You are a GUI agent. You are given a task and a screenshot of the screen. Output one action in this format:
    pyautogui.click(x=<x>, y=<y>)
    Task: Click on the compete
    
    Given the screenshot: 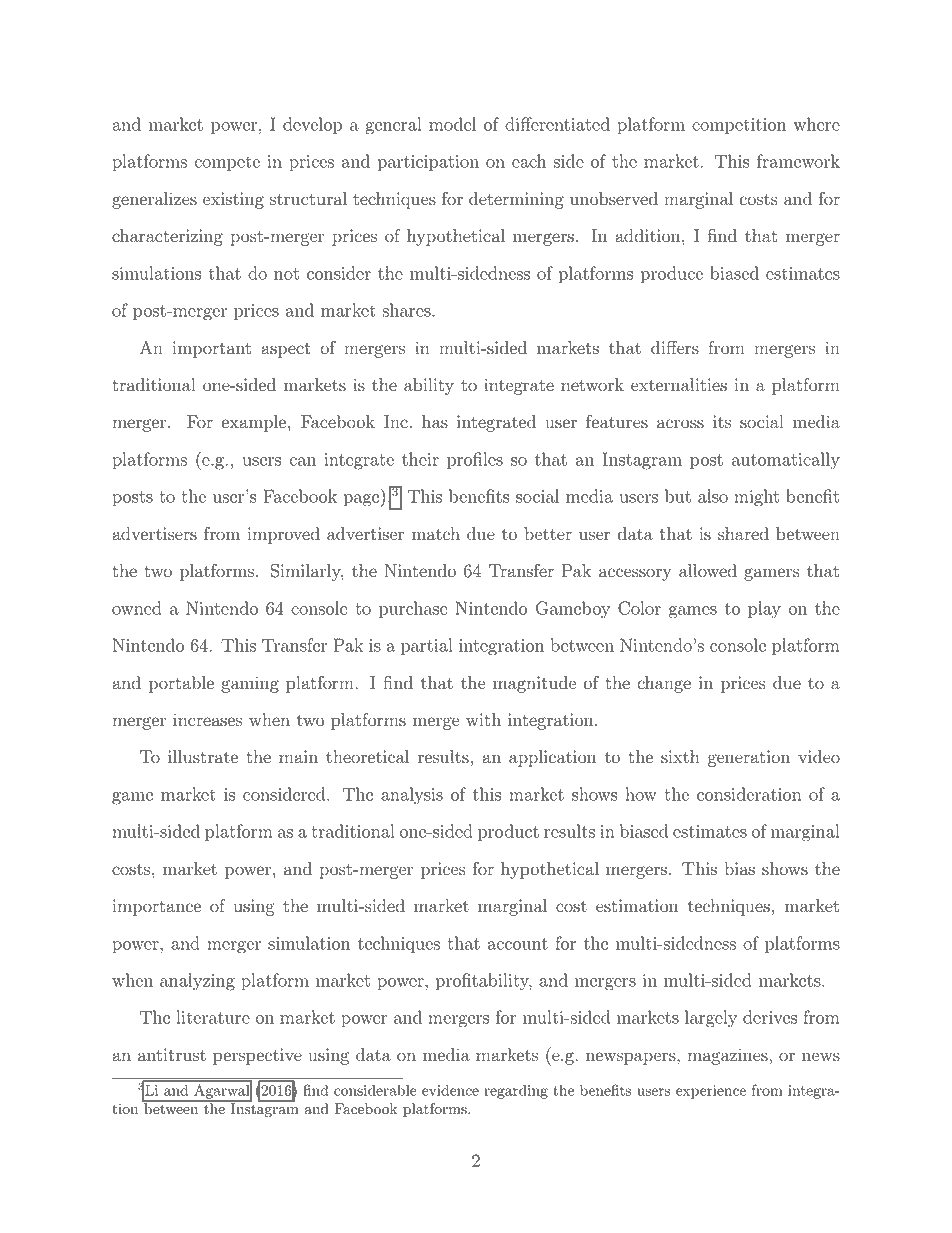 What is the action you would take?
    pyautogui.click(x=227, y=164)
